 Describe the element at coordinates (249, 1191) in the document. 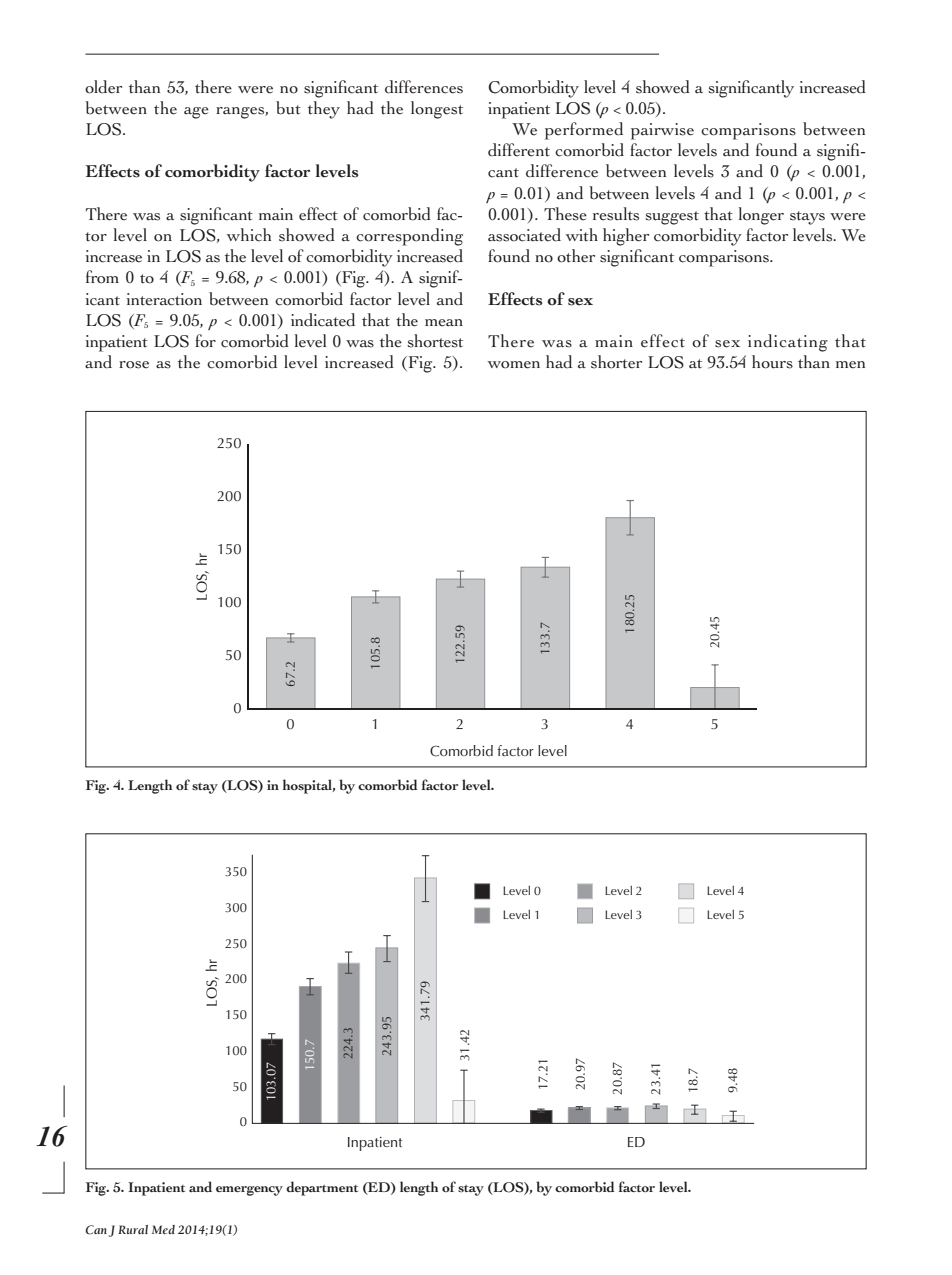

I see `emergency` at that location.
